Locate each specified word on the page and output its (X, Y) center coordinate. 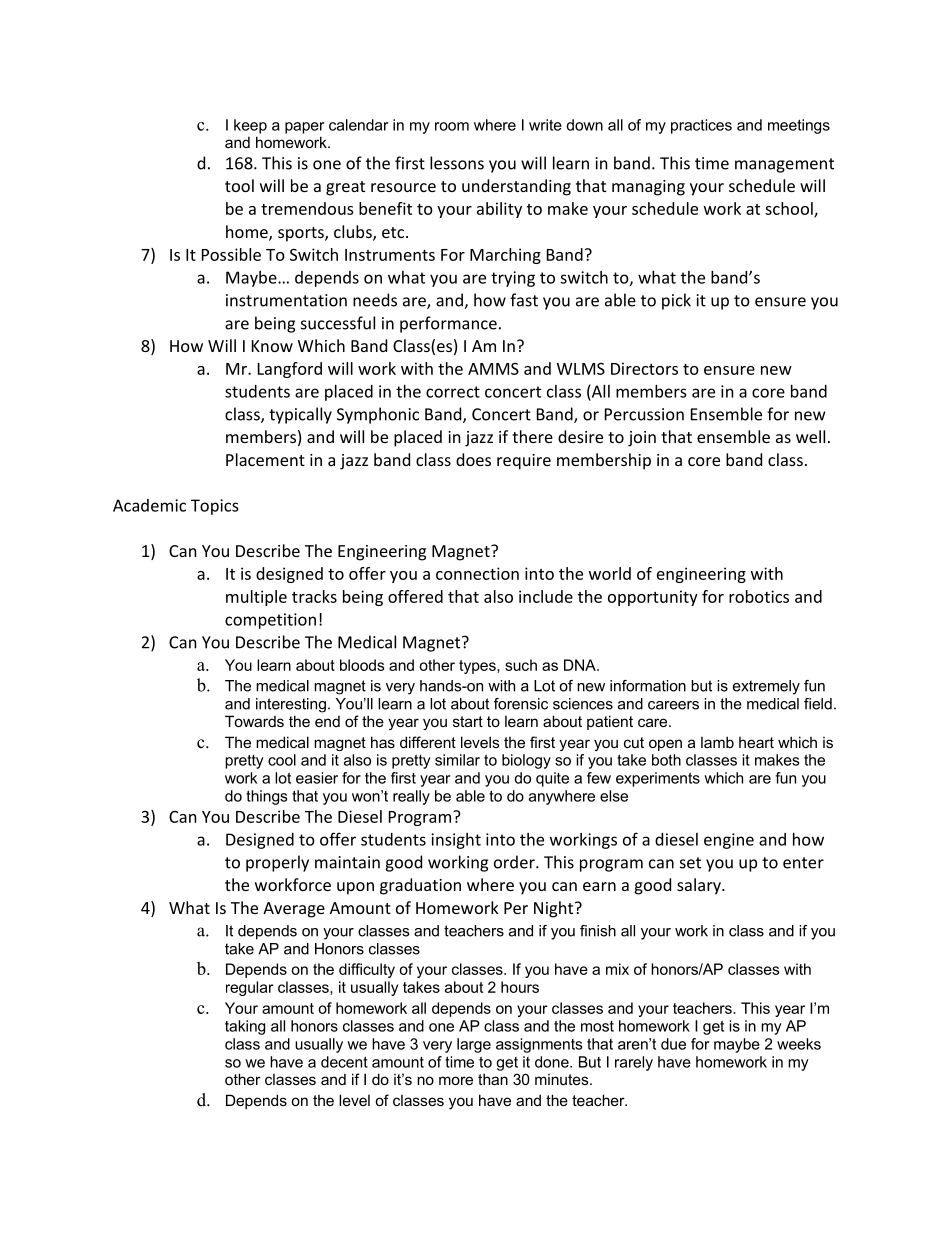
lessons (457, 163)
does (473, 459)
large (474, 1045)
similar (457, 760)
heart (756, 742)
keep (250, 126)
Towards (254, 721)
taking (245, 1027)
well (810, 436)
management (784, 165)
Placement (265, 459)
